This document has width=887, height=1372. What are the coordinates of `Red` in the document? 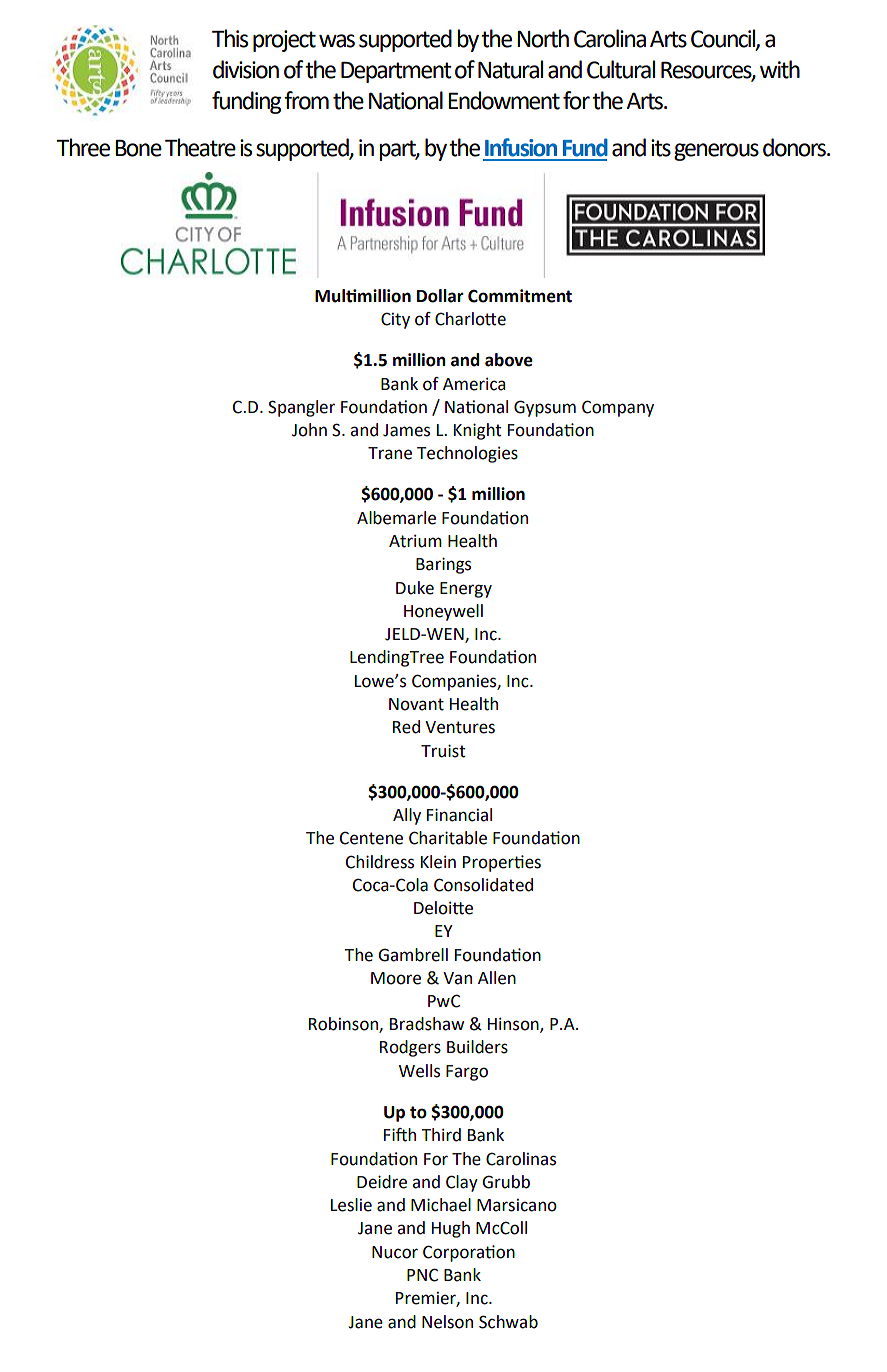 It's located at (406, 727).
